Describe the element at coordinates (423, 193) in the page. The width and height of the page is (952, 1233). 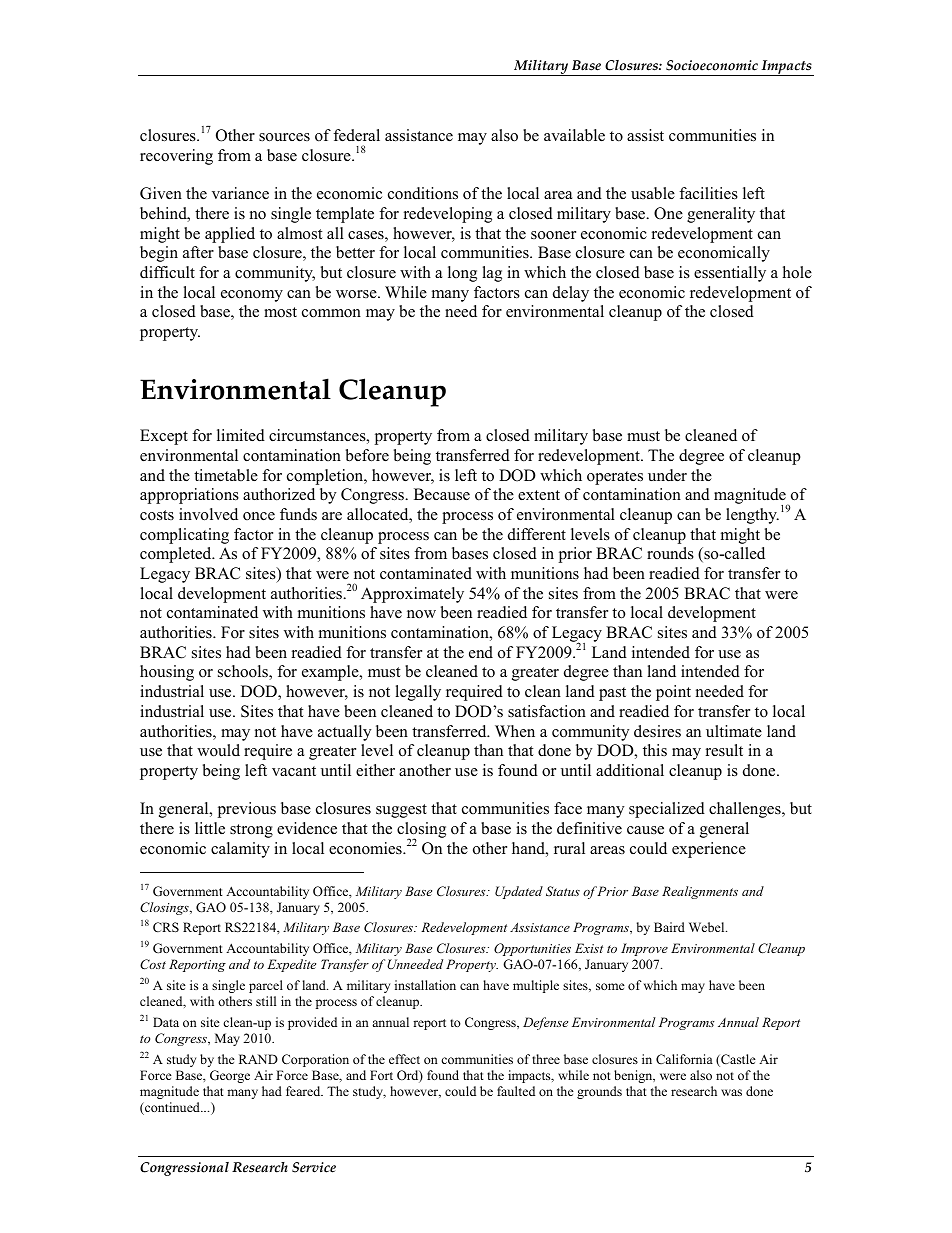
I see `conditions` at that location.
